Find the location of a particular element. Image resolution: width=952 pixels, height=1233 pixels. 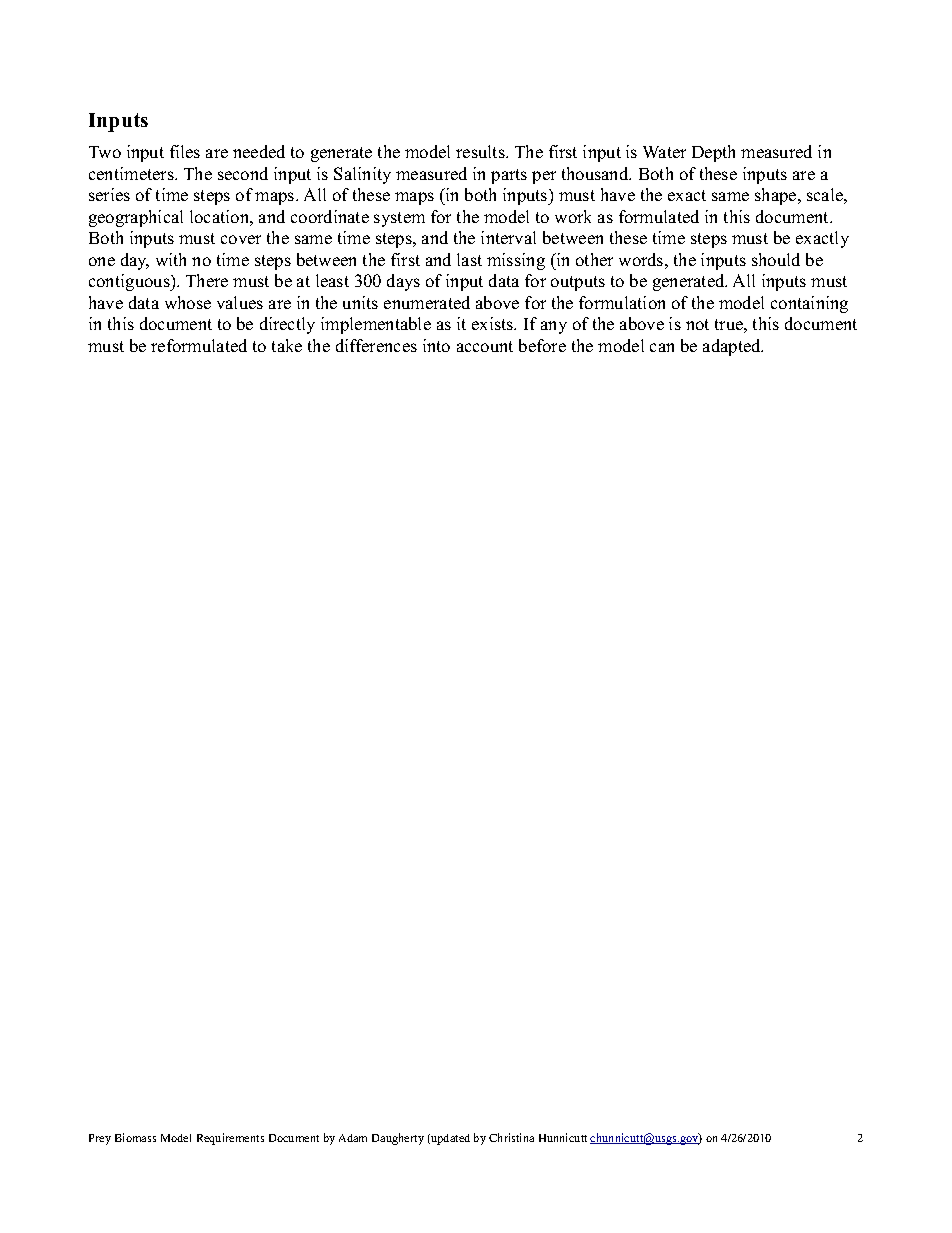

account is located at coordinates (485, 346).
